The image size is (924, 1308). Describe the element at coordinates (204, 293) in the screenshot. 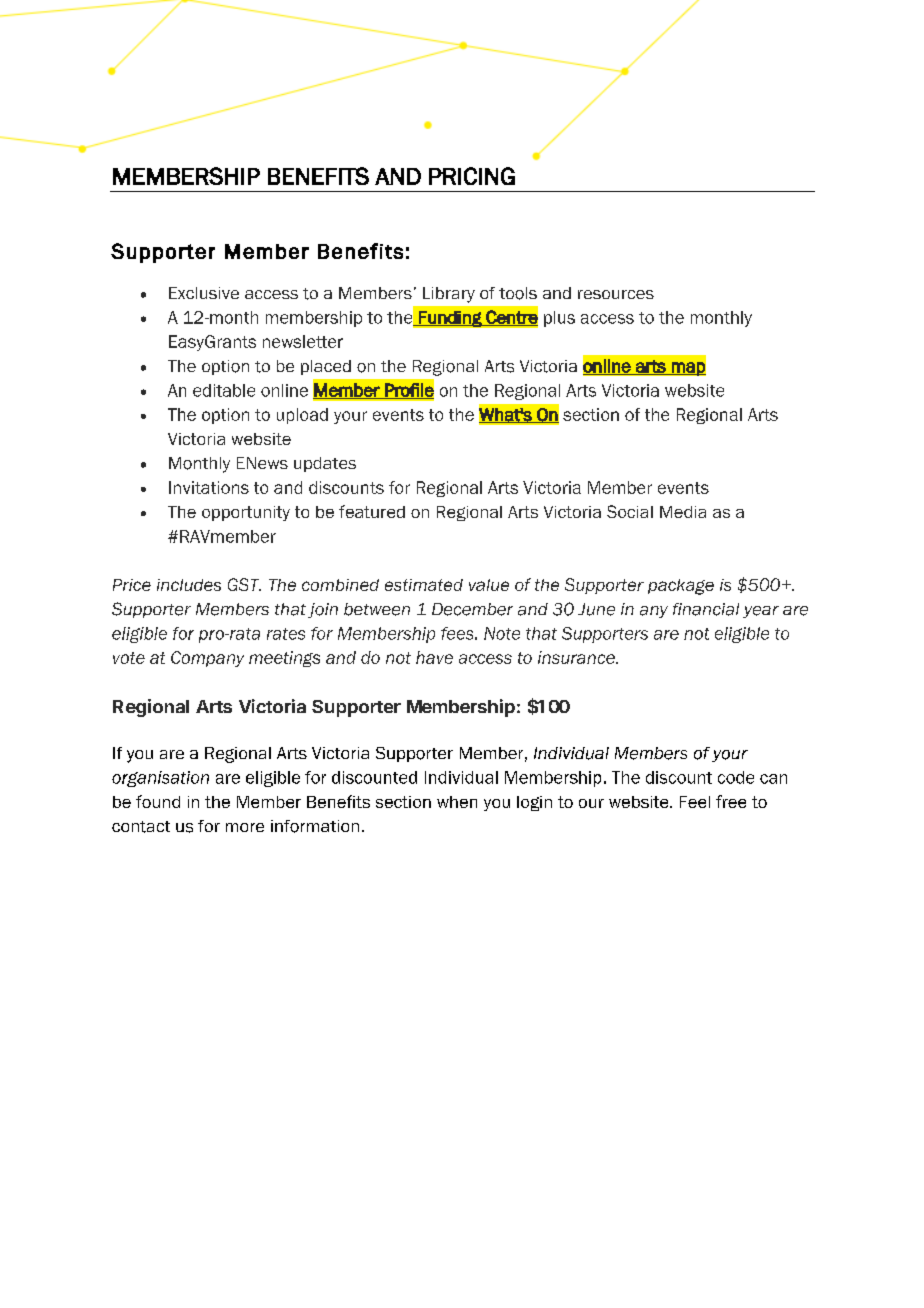

I see `Exclusive` at that location.
